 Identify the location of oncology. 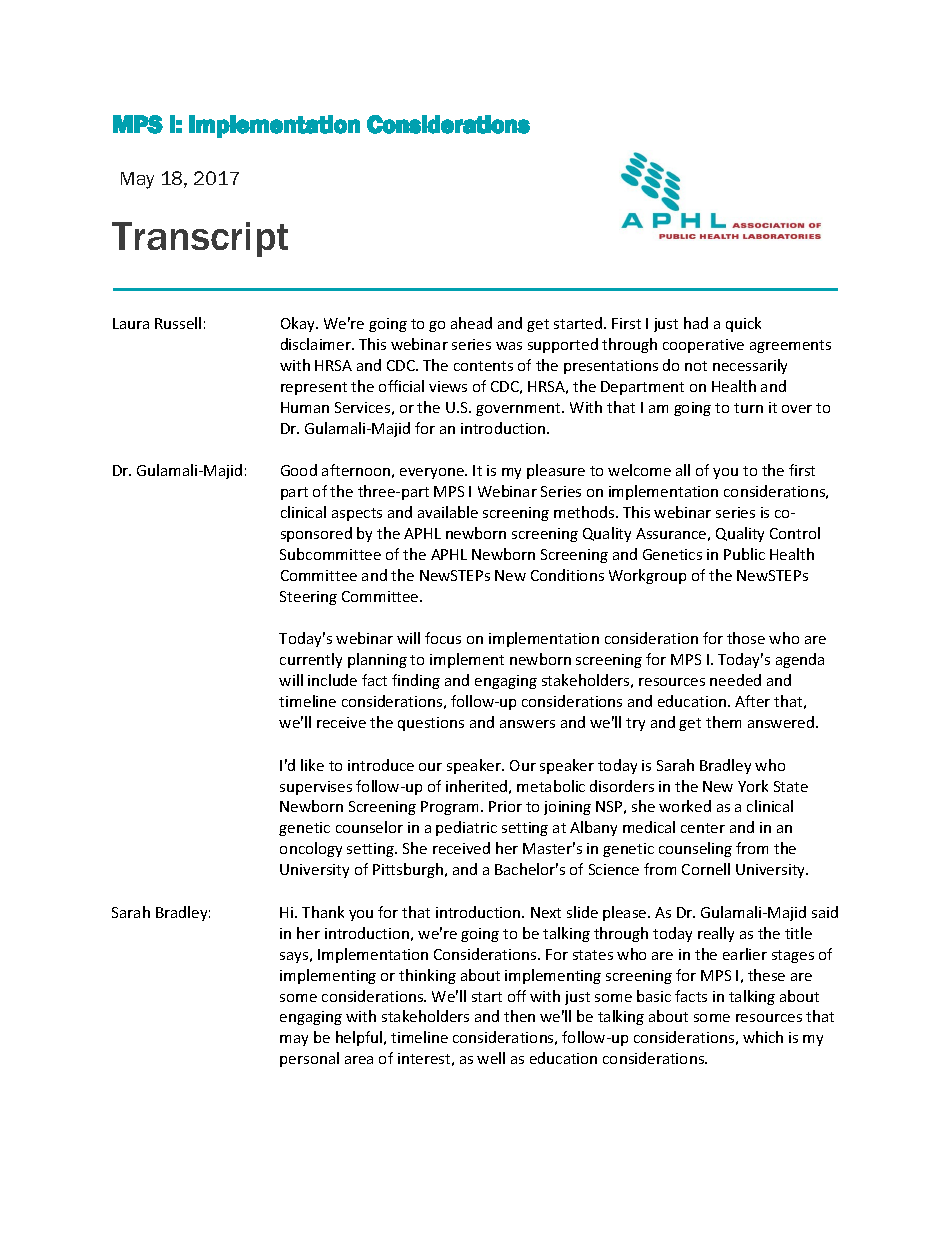
(311, 849).
